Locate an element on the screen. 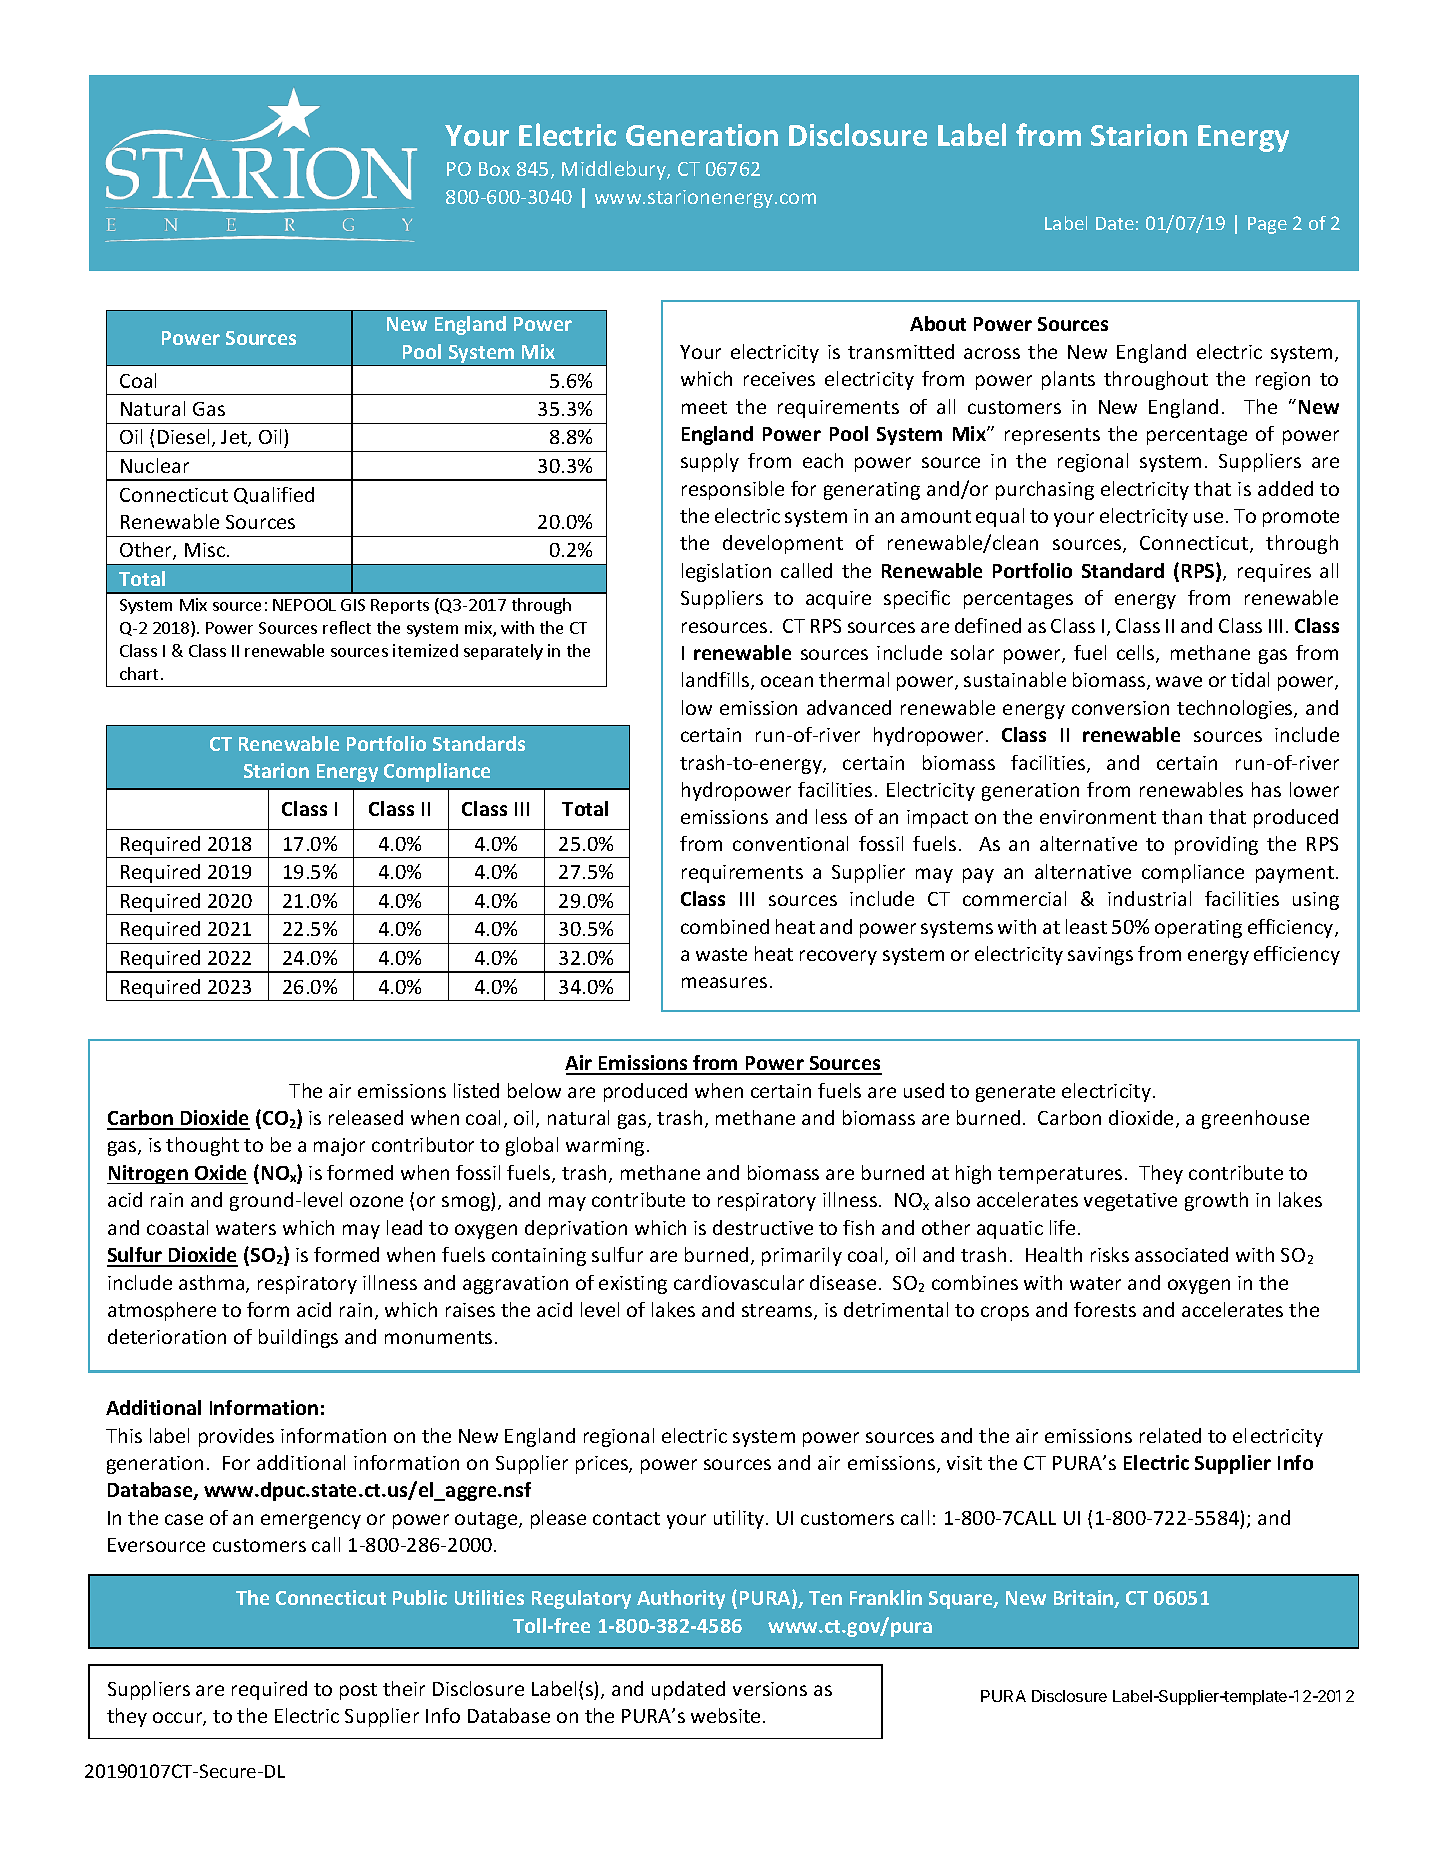 This screenshot has height=1869, width=1444. conventional is located at coordinates (790, 843).
